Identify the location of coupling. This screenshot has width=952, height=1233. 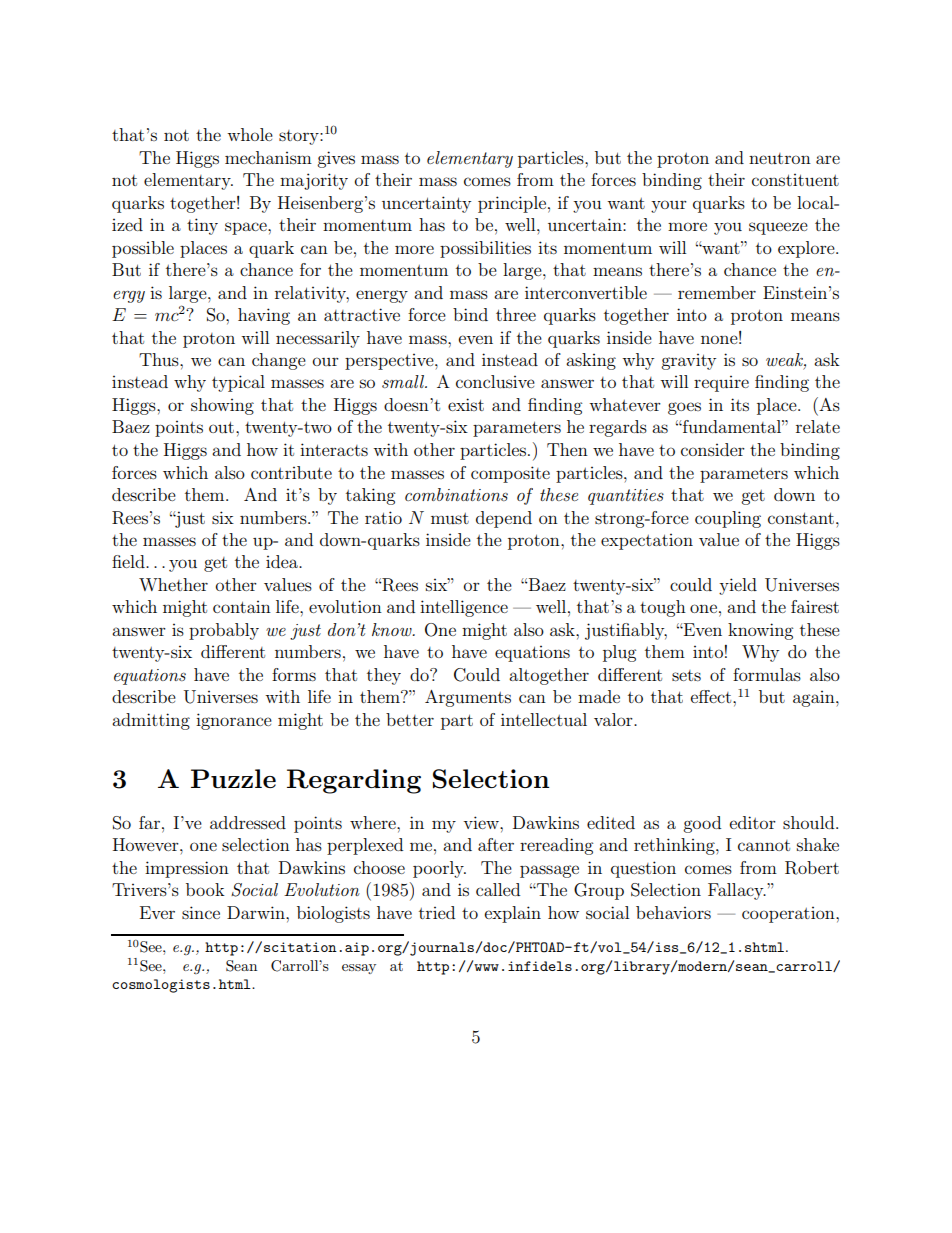
(728, 519).
